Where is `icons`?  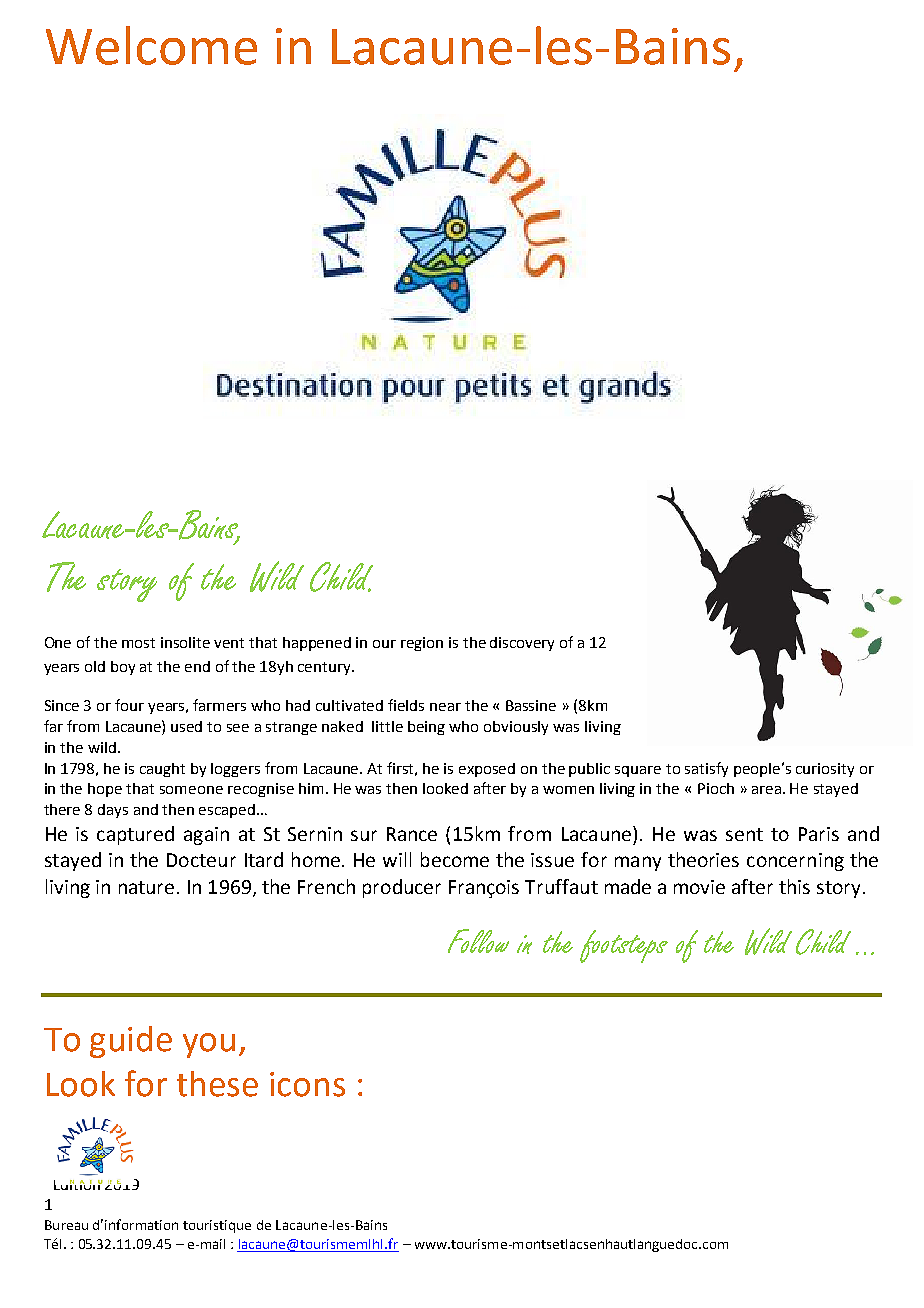 icons is located at coordinates (307, 1084).
